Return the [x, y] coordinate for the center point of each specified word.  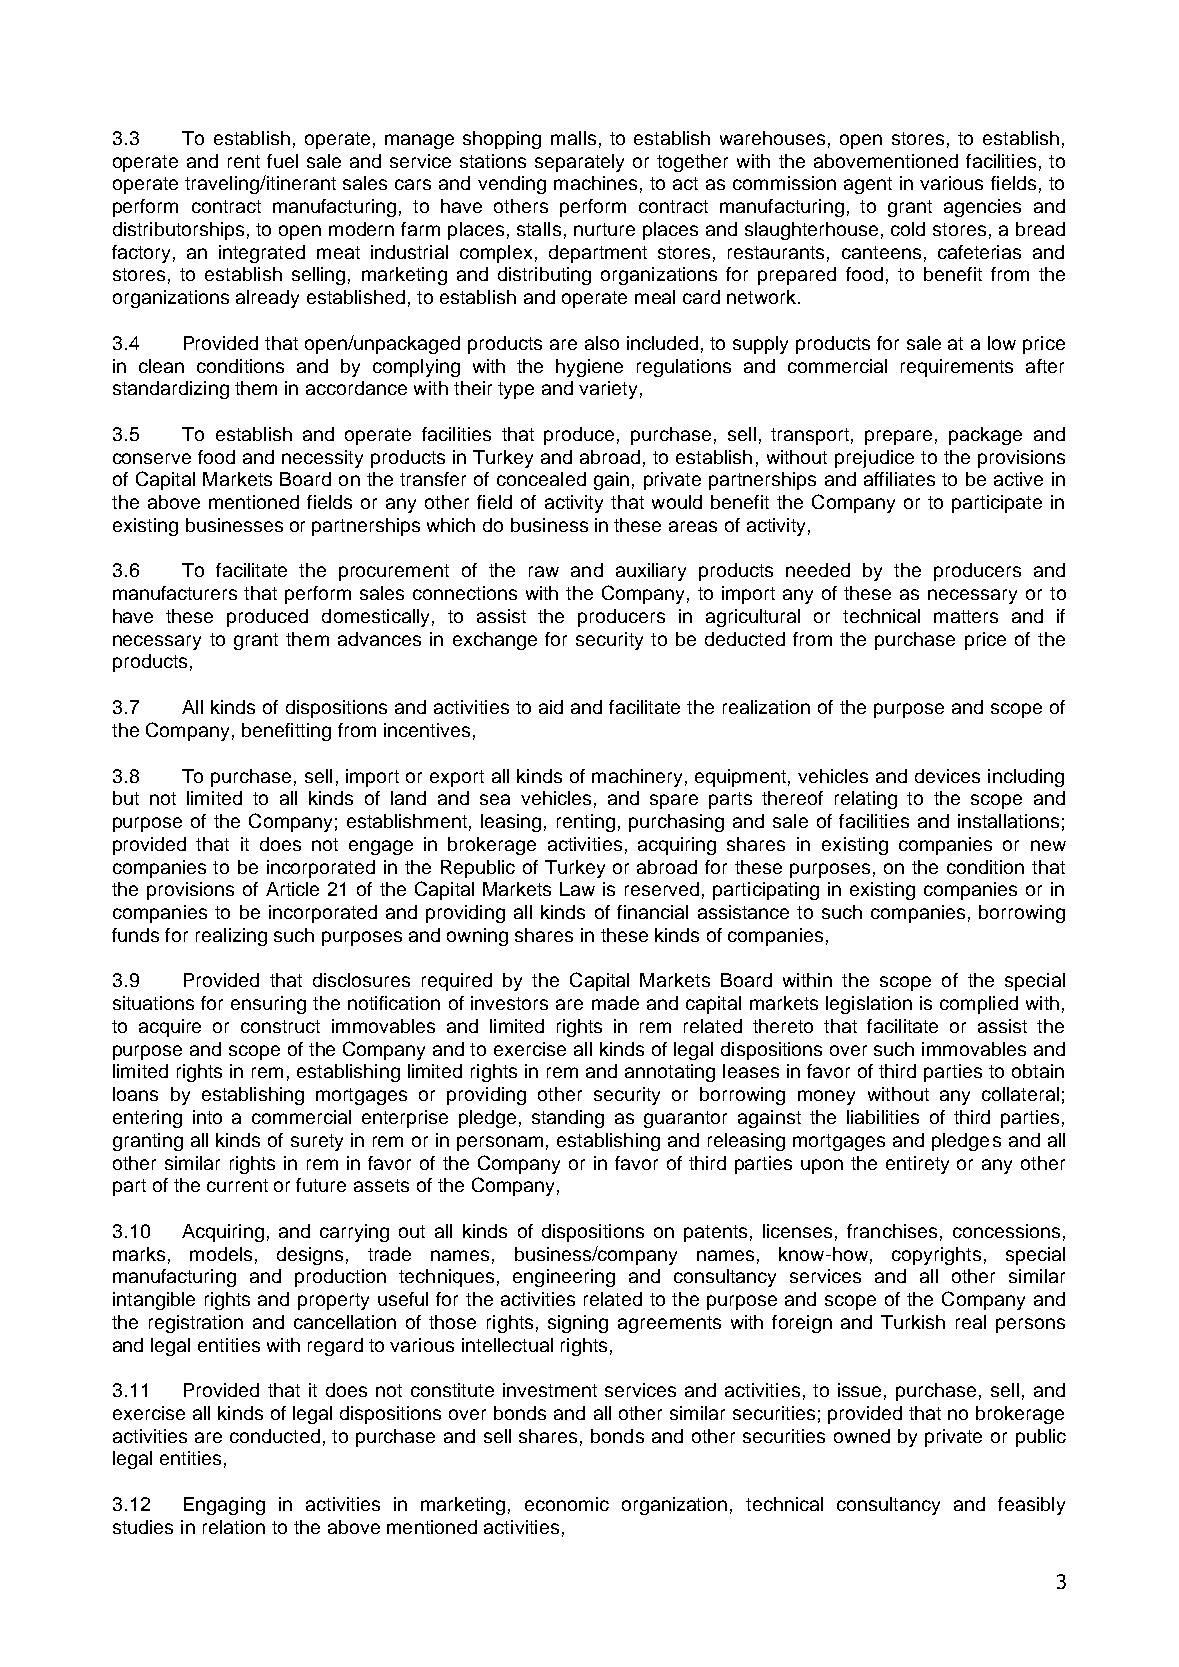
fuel [282, 161]
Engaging [224, 1506]
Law [577, 889]
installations [1008, 821]
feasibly [1031, 1506]
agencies [982, 208]
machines [595, 183]
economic [567, 1504]
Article [292, 889]
